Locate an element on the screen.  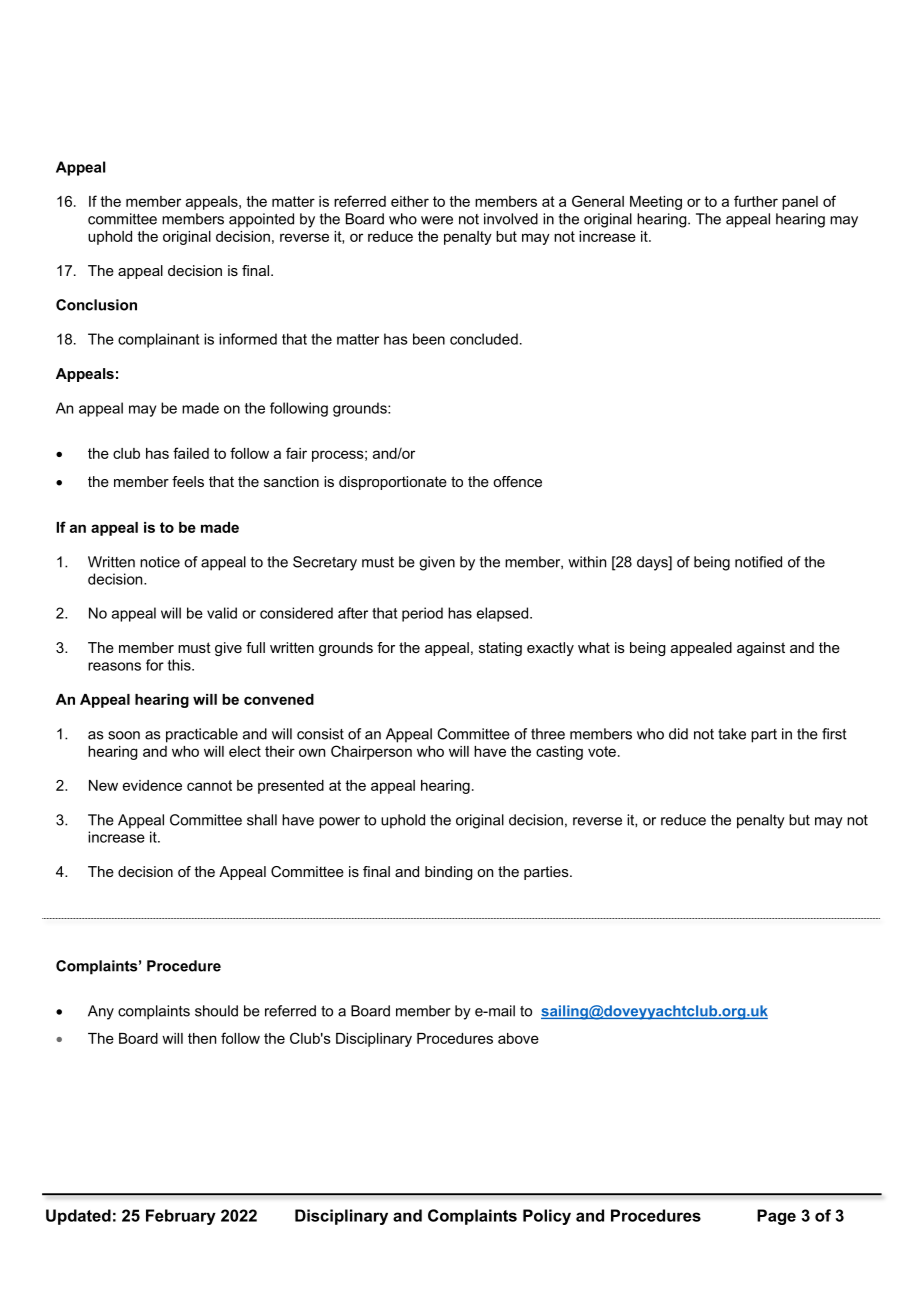
notified is located at coordinates (758, 562).
